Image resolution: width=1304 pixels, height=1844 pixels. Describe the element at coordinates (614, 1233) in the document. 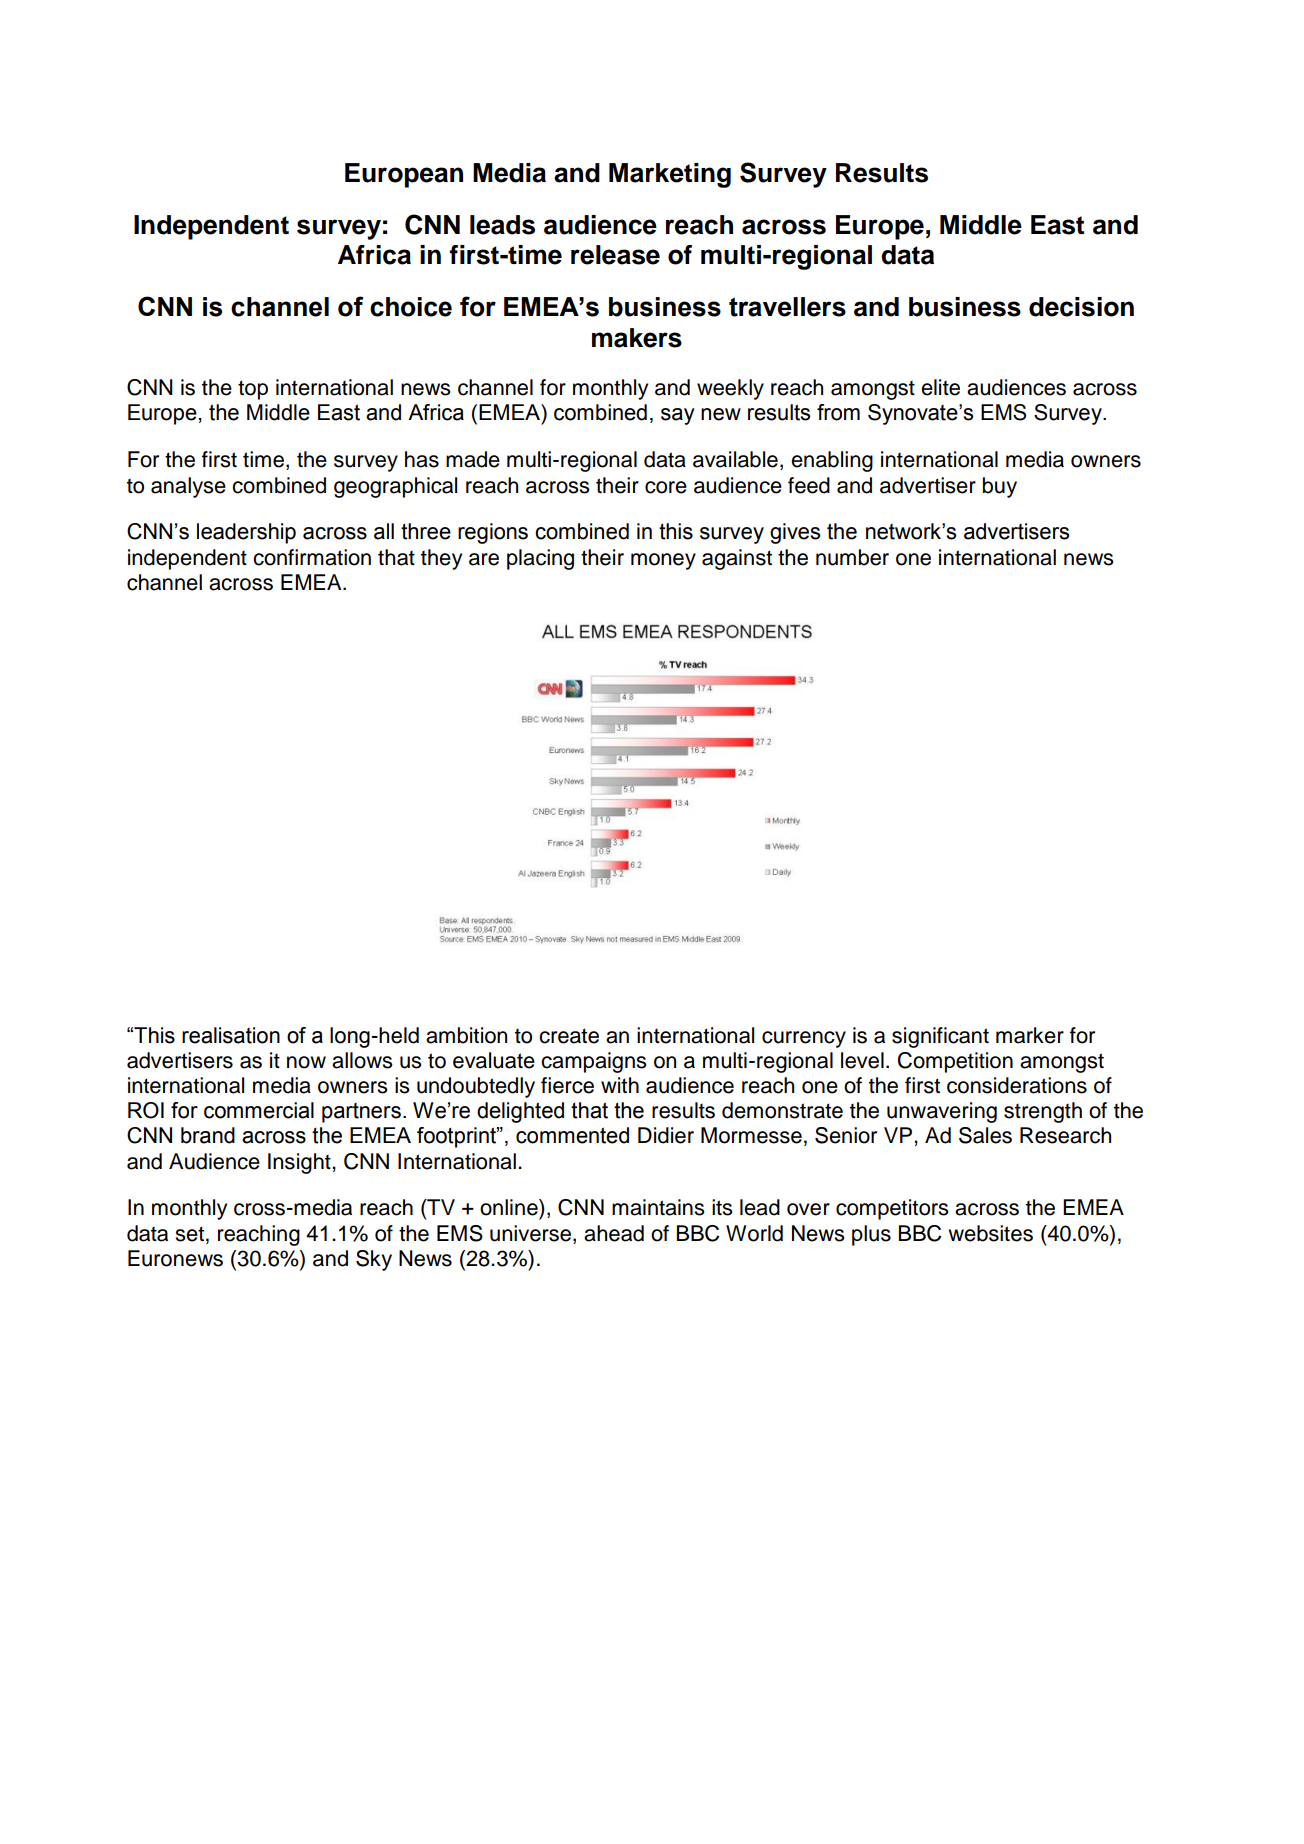

I see `ahead` at that location.
